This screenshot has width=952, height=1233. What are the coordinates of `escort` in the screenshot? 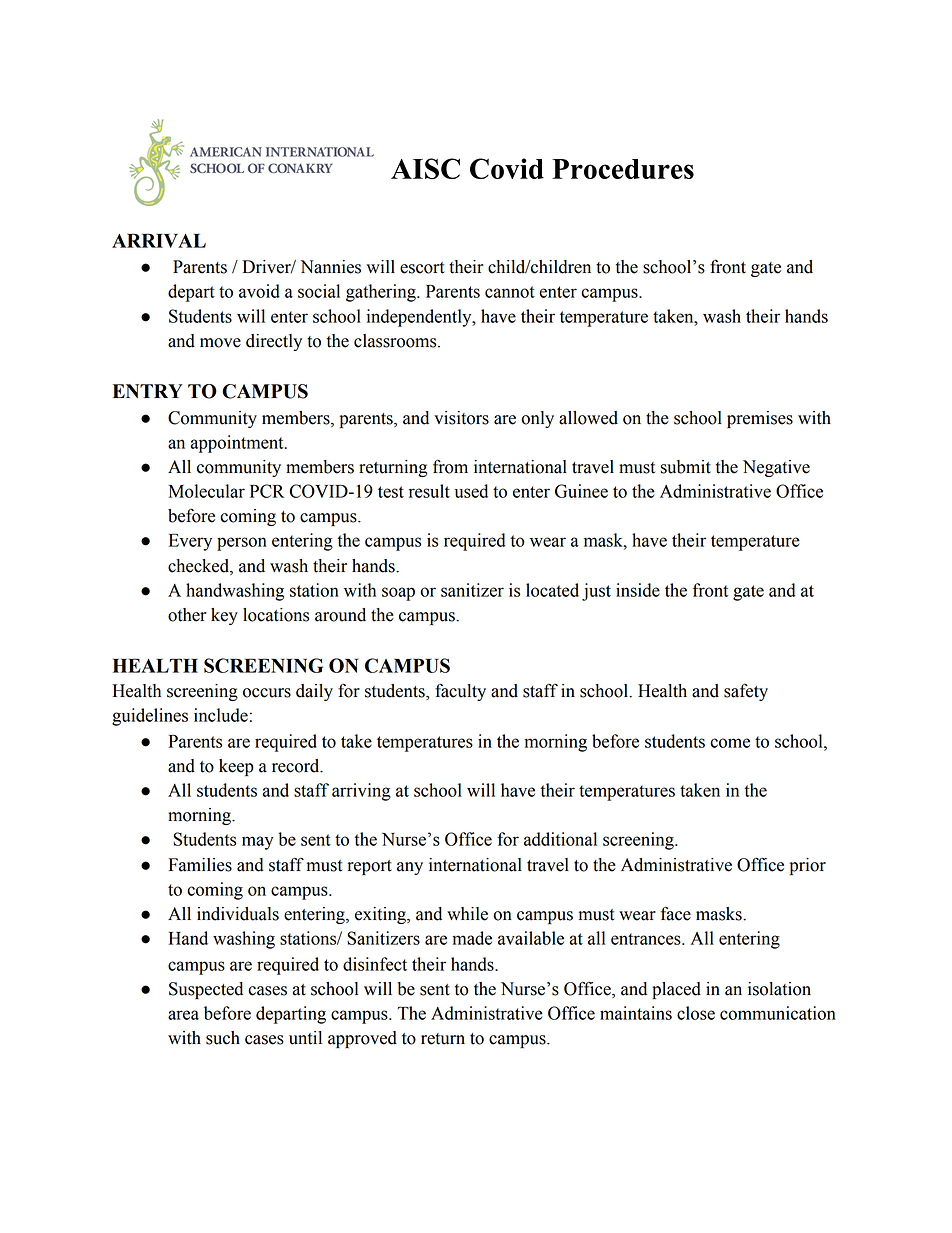 It's located at (422, 268).
